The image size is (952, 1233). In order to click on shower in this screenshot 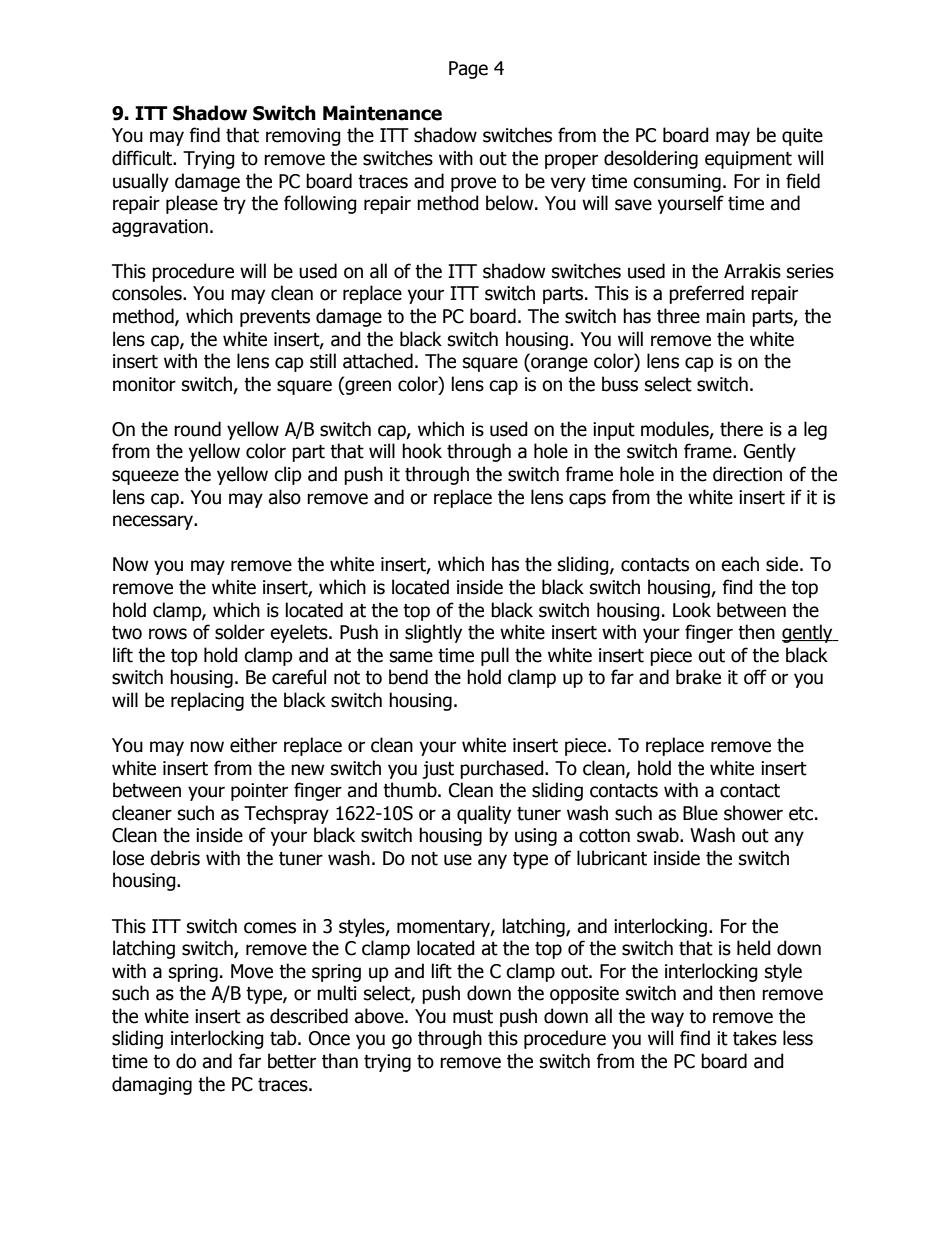, I will do `click(753, 813)`.
